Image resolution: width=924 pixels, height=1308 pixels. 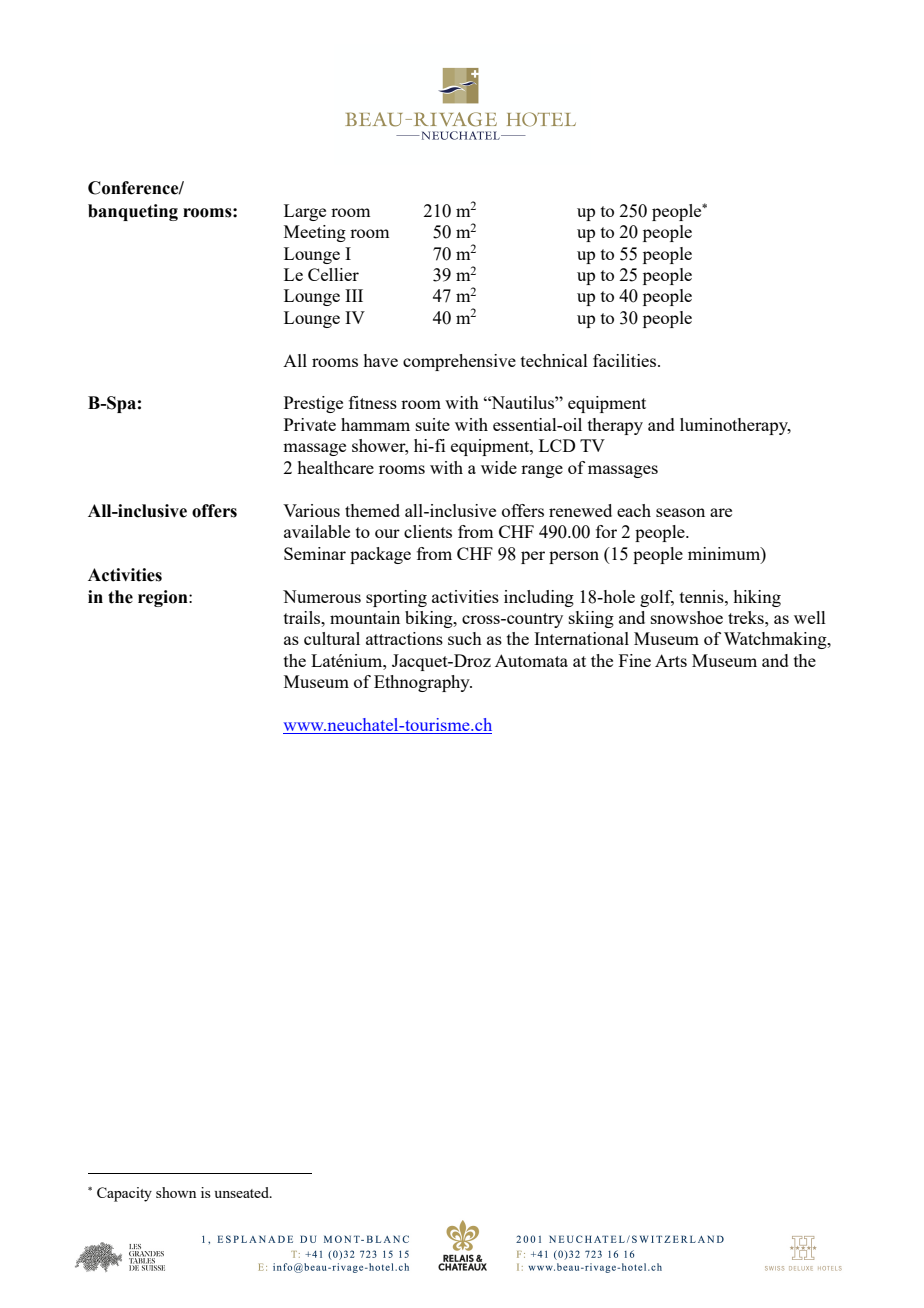 What do you see at coordinates (305, 212) in the screenshot?
I see `Large` at bounding box center [305, 212].
